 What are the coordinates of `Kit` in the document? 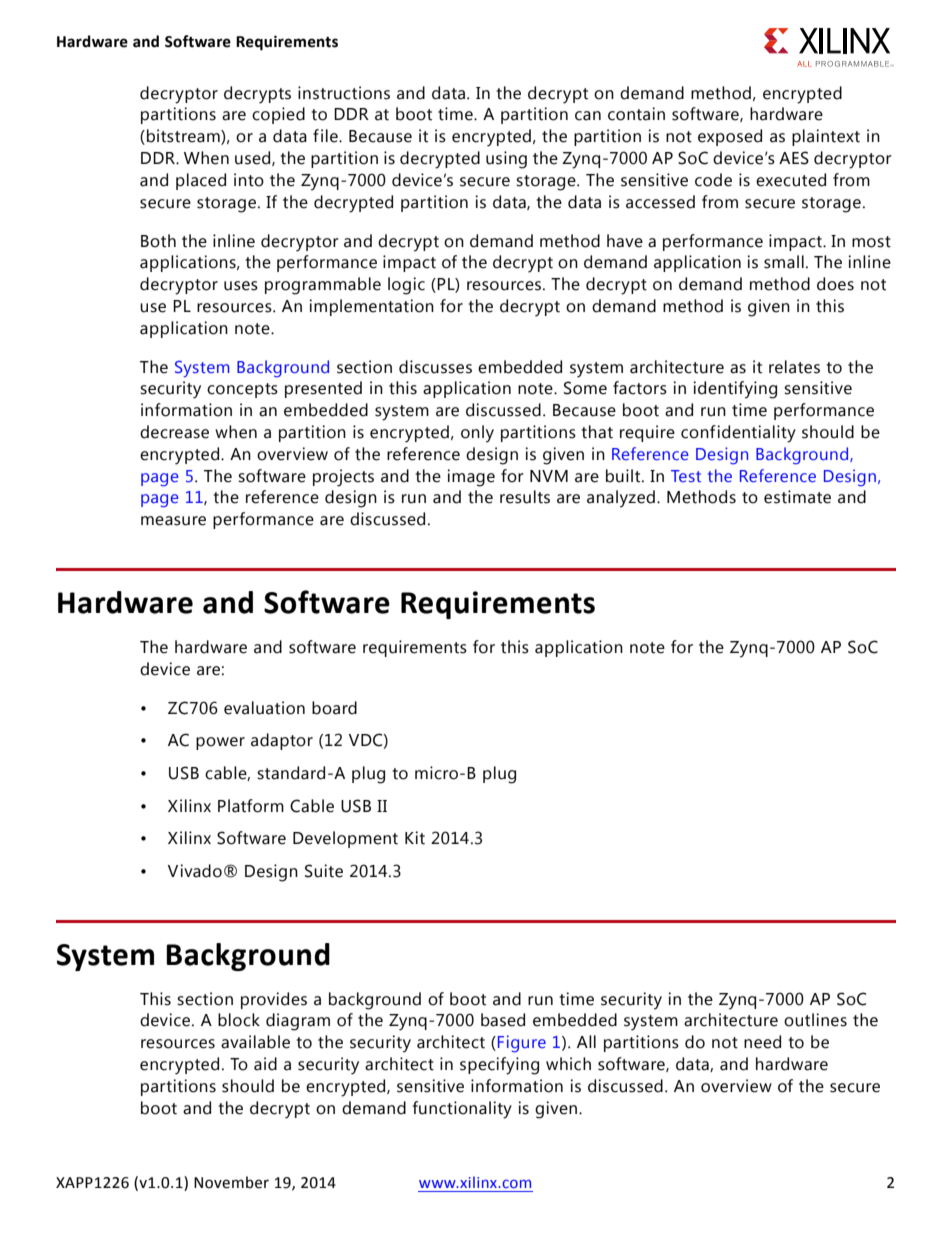 It's located at (415, 838).
